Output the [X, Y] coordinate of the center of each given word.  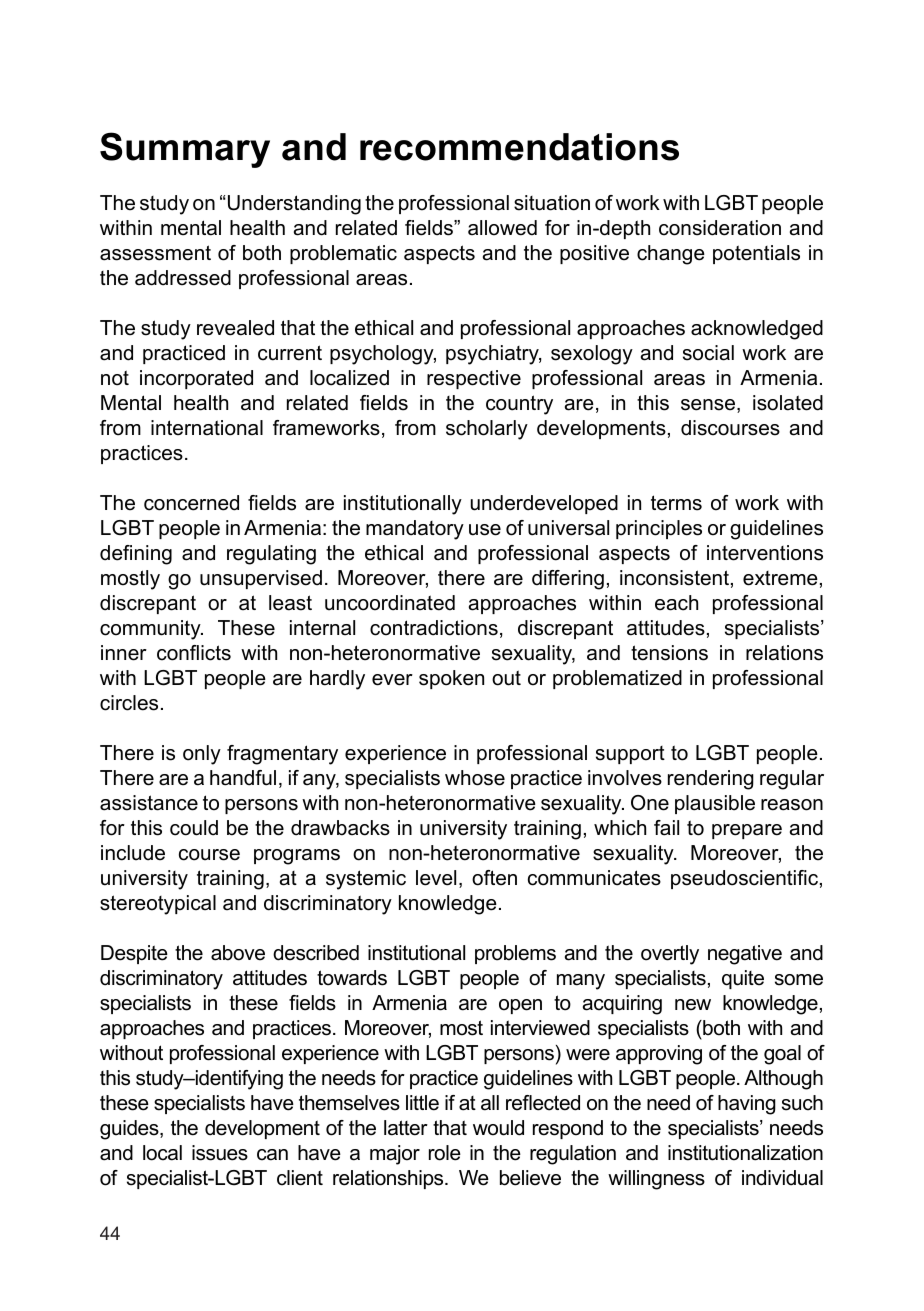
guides [130, 1130]
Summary [185, 150]
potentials [756, 254]
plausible [715, 804]
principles [659, 529]
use [485, 530]
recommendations [519, 147]
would [498, 1128]
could [194, 828]
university [463, 830]
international [207, 428]
